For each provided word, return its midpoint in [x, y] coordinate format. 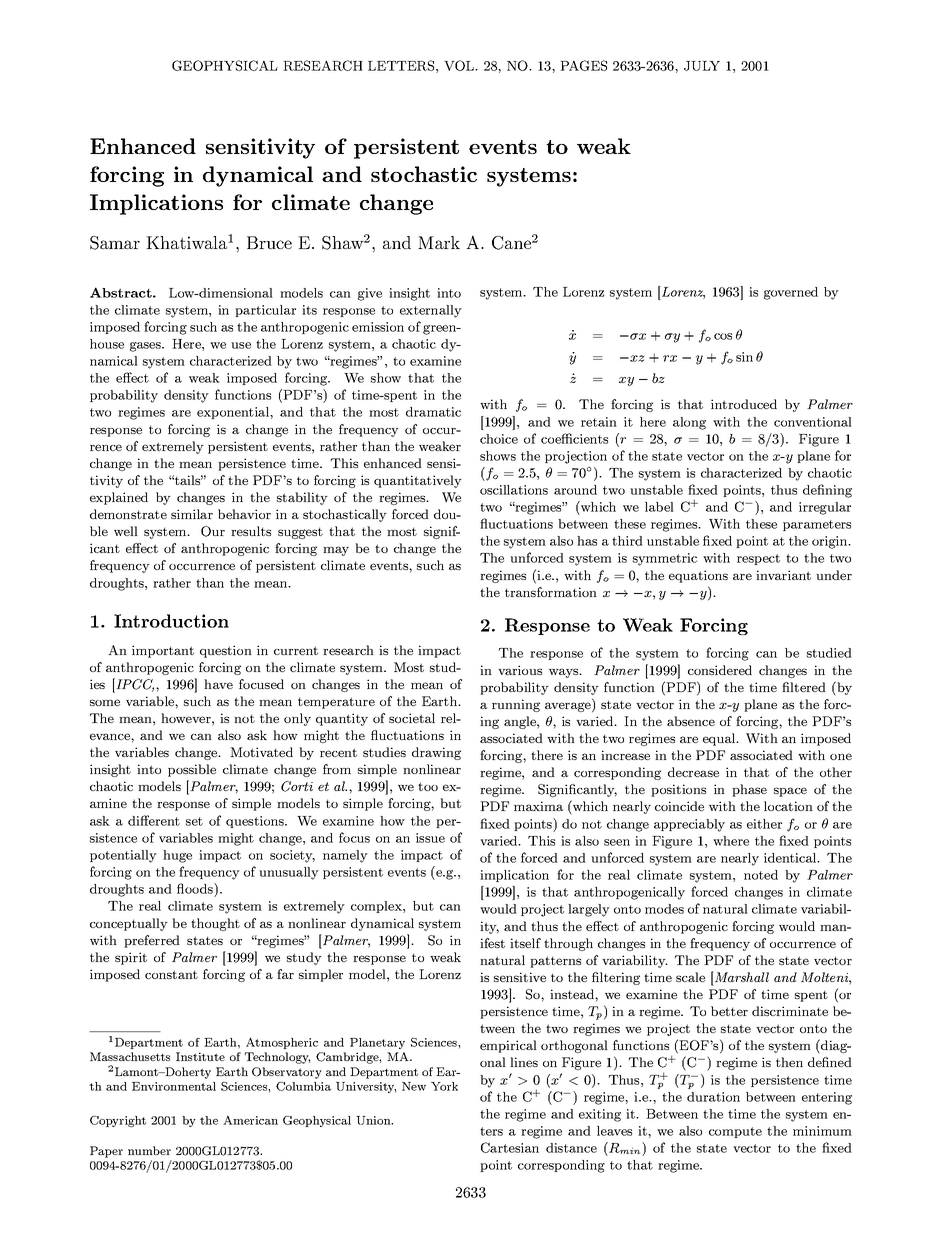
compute [735, 1132]
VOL [460, 65]
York [444, 1086]
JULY [702, 66]
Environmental [174, 1086]
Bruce [269, 242]
